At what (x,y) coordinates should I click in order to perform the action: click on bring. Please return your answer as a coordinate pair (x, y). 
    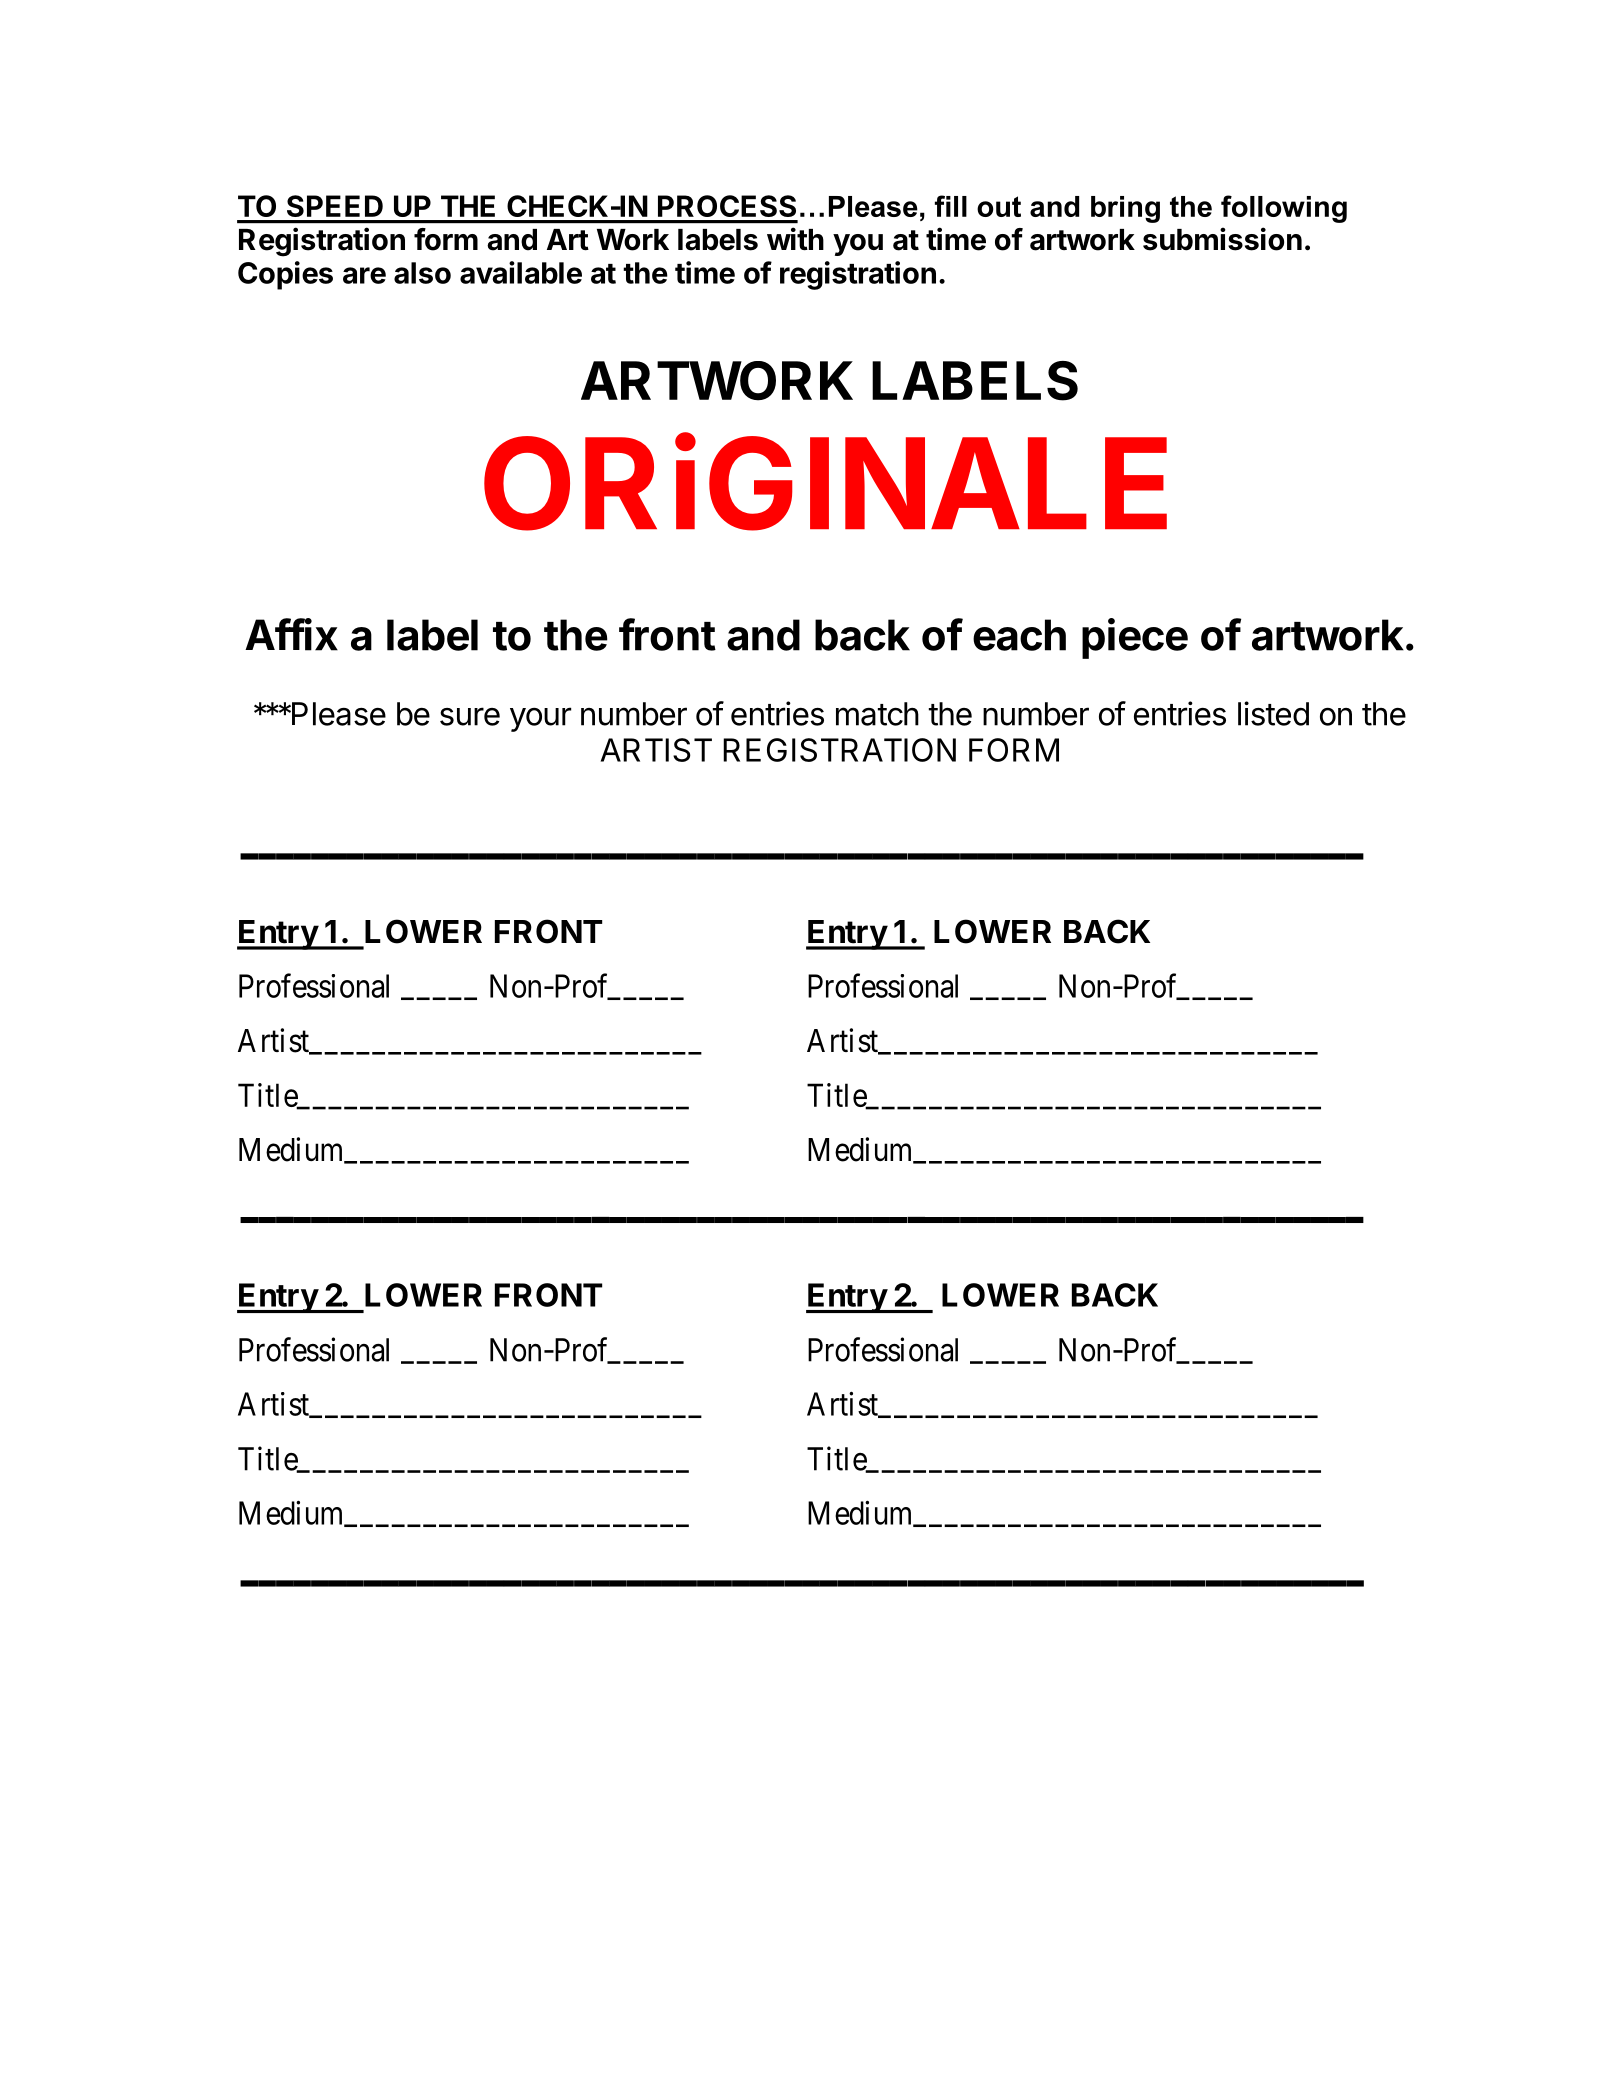
    Looking at the image, I should click on (1125, 209).
